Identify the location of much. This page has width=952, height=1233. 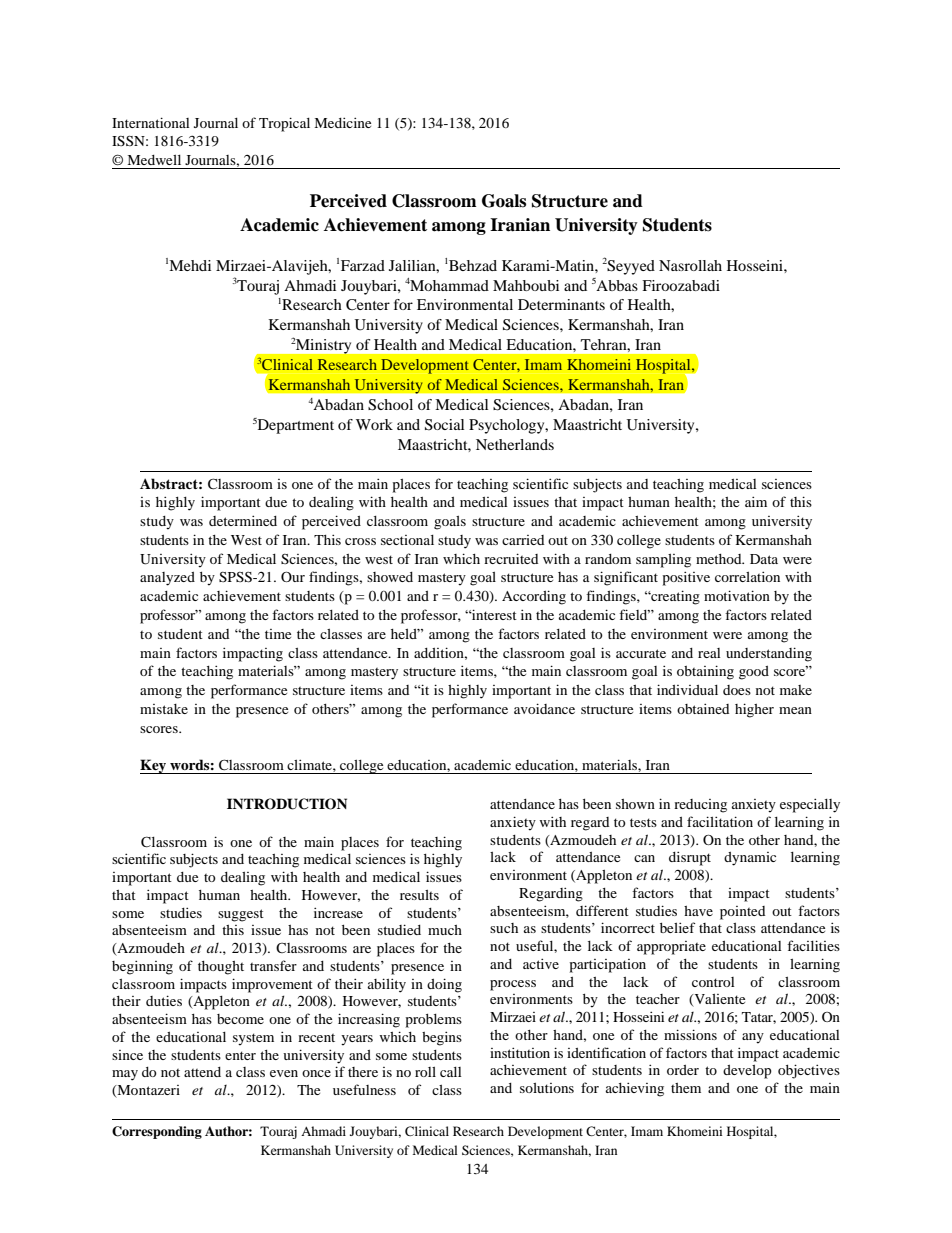
(445, 930).
